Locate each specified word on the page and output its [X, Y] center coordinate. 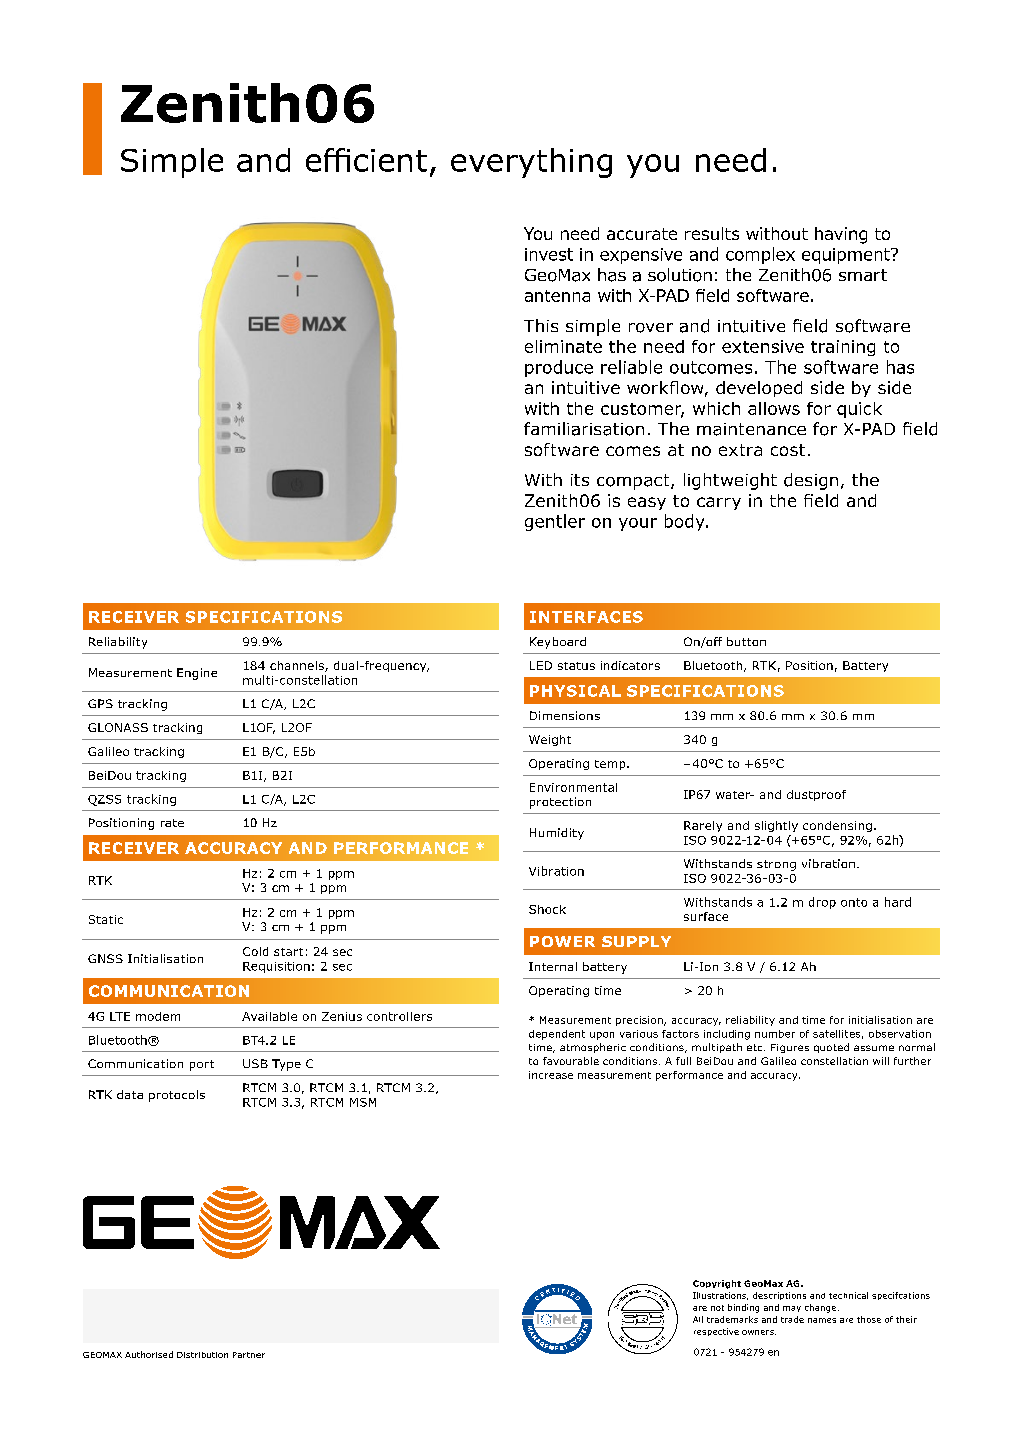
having [841, 235]
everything [531, 163]
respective [716, 1332]
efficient [366, 160]
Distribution [202, 1355]
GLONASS [118, 727]
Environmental [573, 787]
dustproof [816, 795]
